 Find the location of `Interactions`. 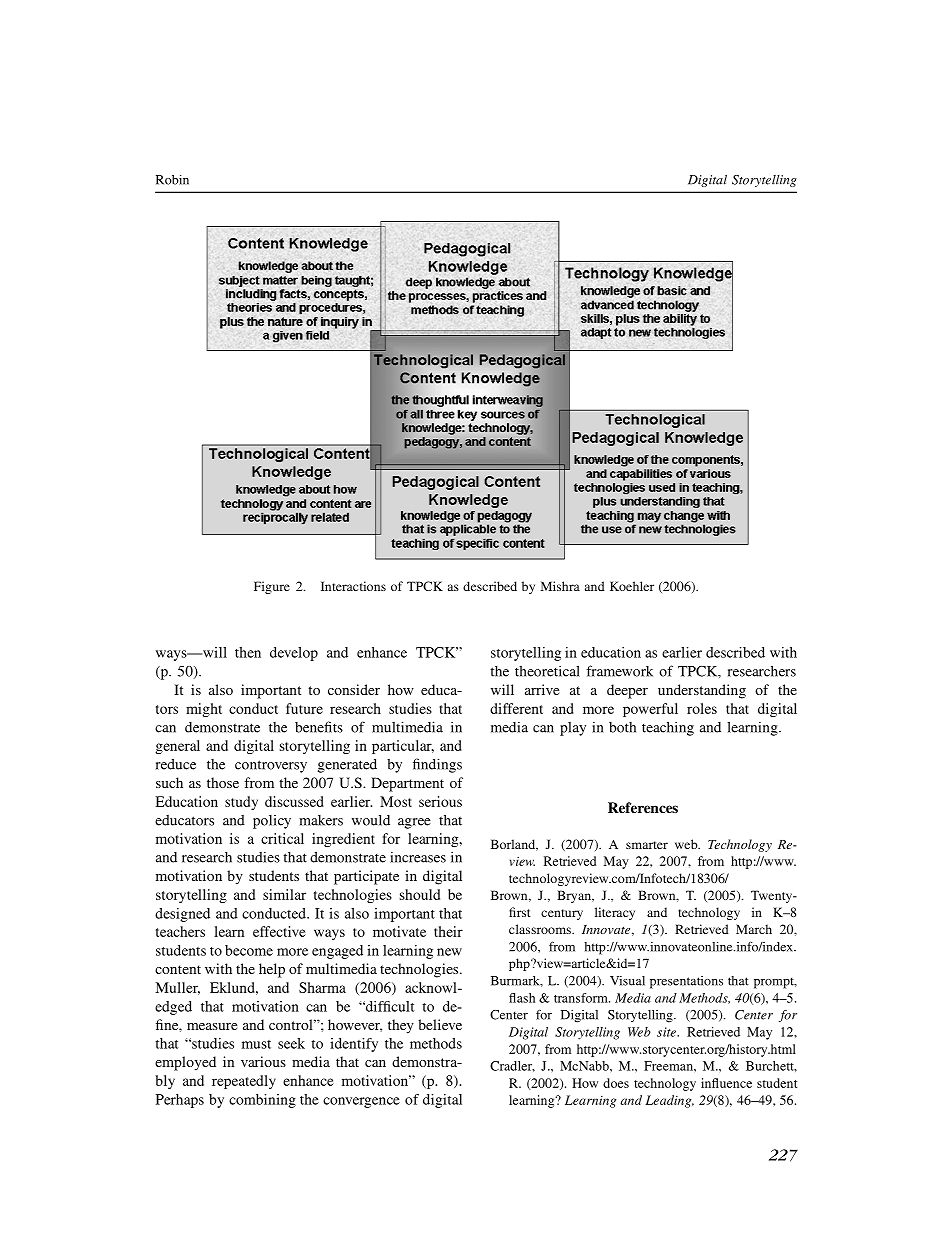

Interactions is located at coordinates (353, 586).
